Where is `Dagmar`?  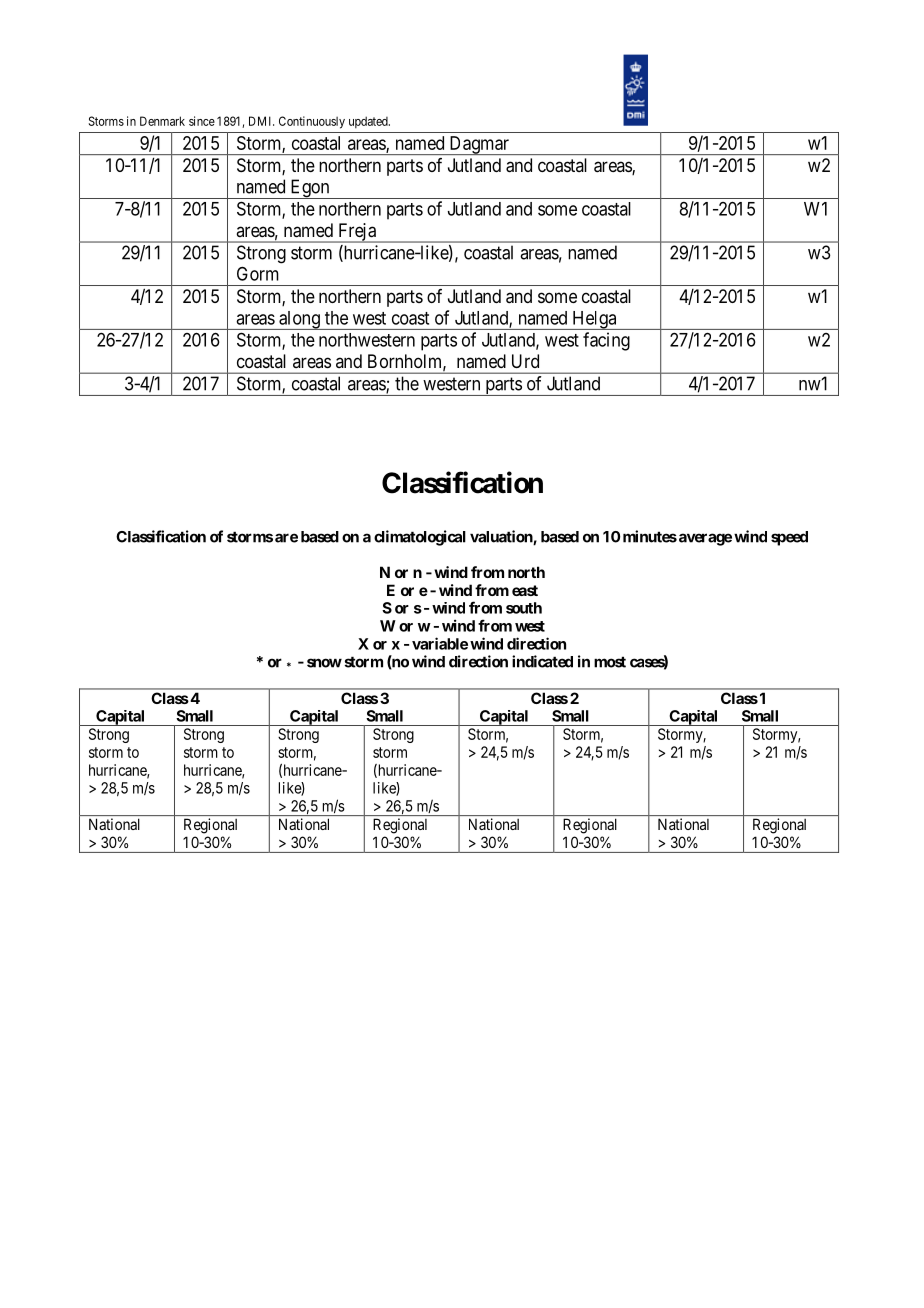
Dagmar is located at coordinates (479, 145).
